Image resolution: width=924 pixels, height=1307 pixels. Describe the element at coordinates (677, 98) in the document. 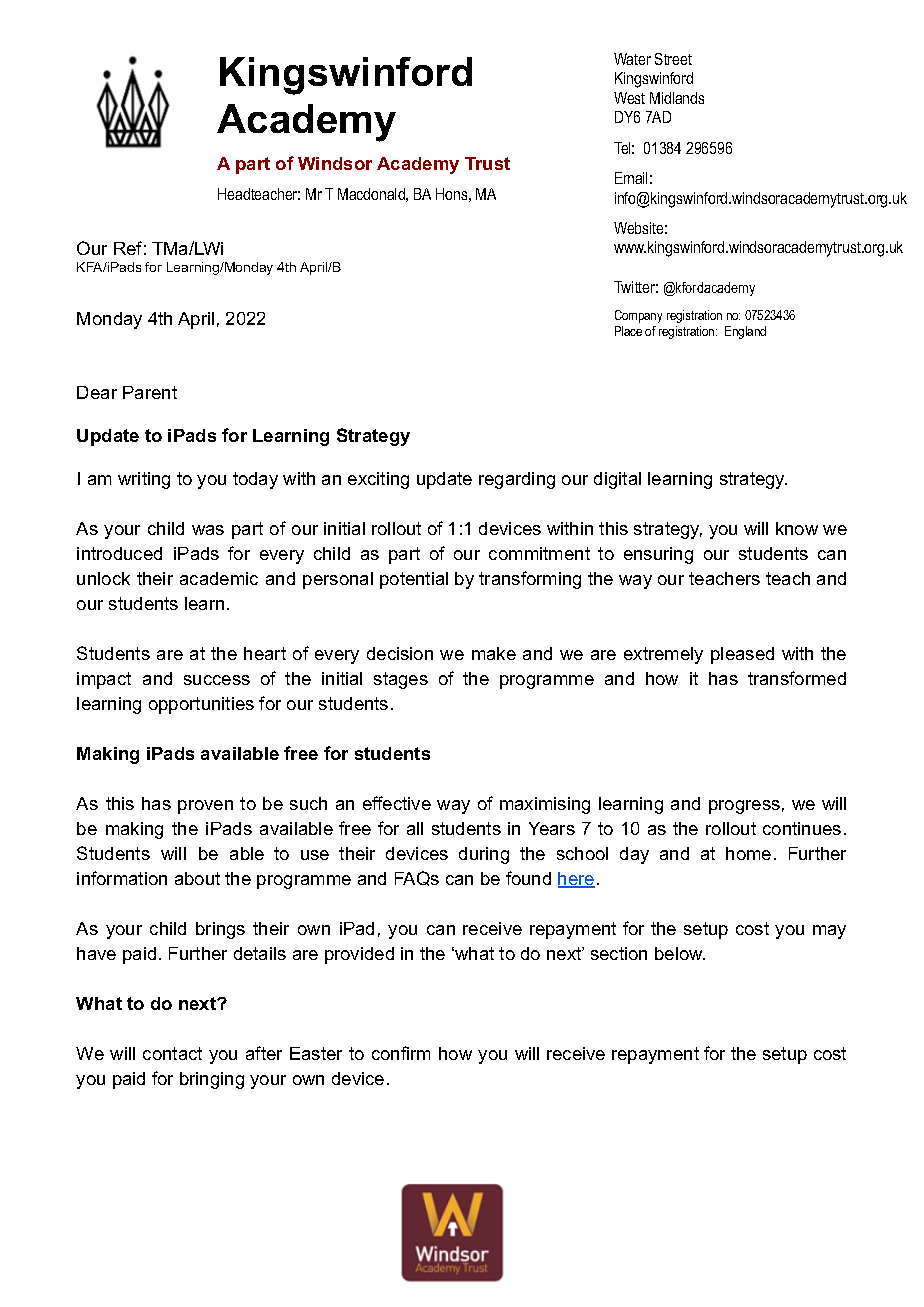

I see `Midlands` at that location.
